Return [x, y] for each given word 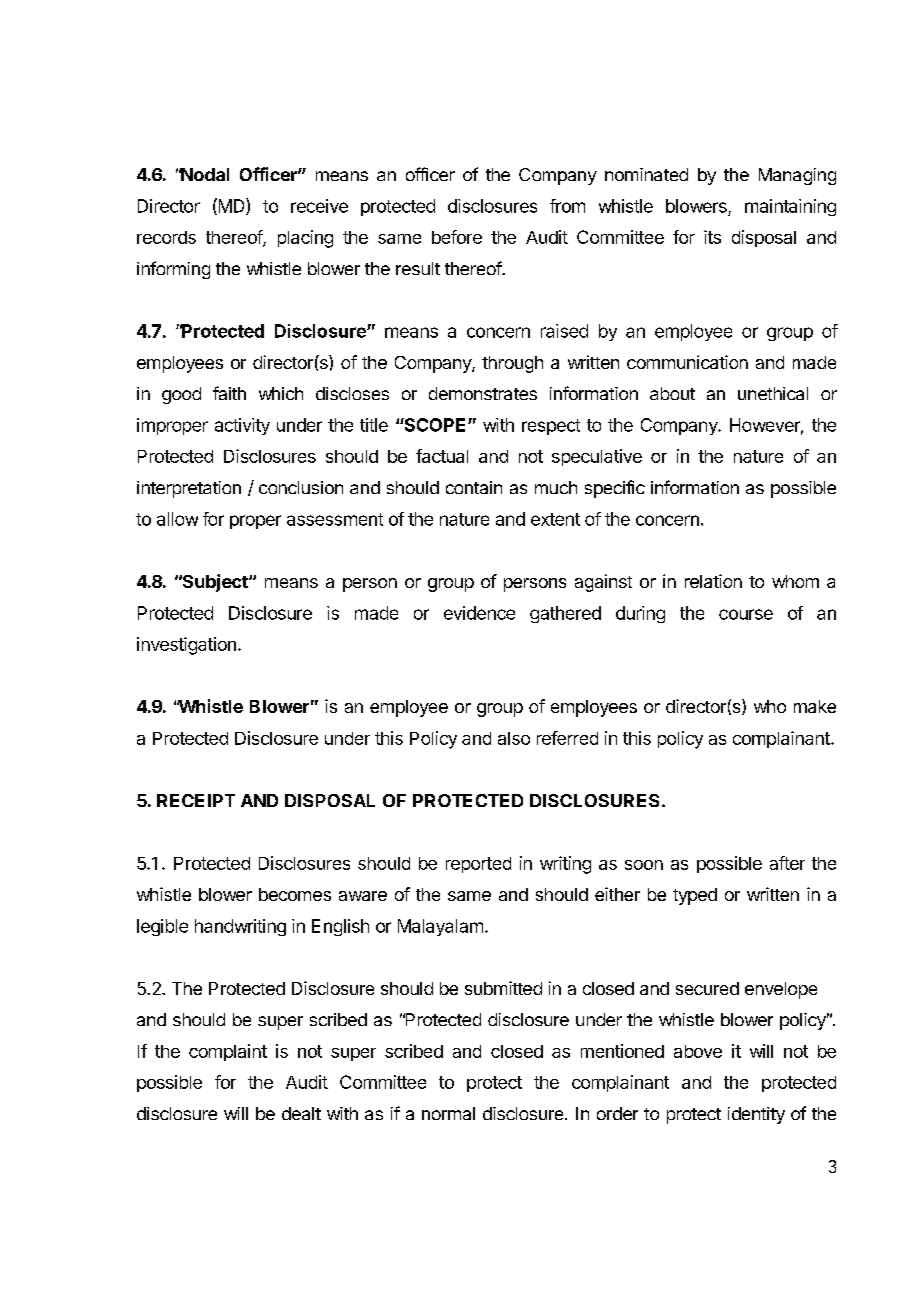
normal [448, 1113]
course [746, 614]
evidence [479, 613]
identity [756, 1115]
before [457, 237]
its [712, 237]
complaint [228, 1052]
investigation [186, 646]
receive [319, 206]
